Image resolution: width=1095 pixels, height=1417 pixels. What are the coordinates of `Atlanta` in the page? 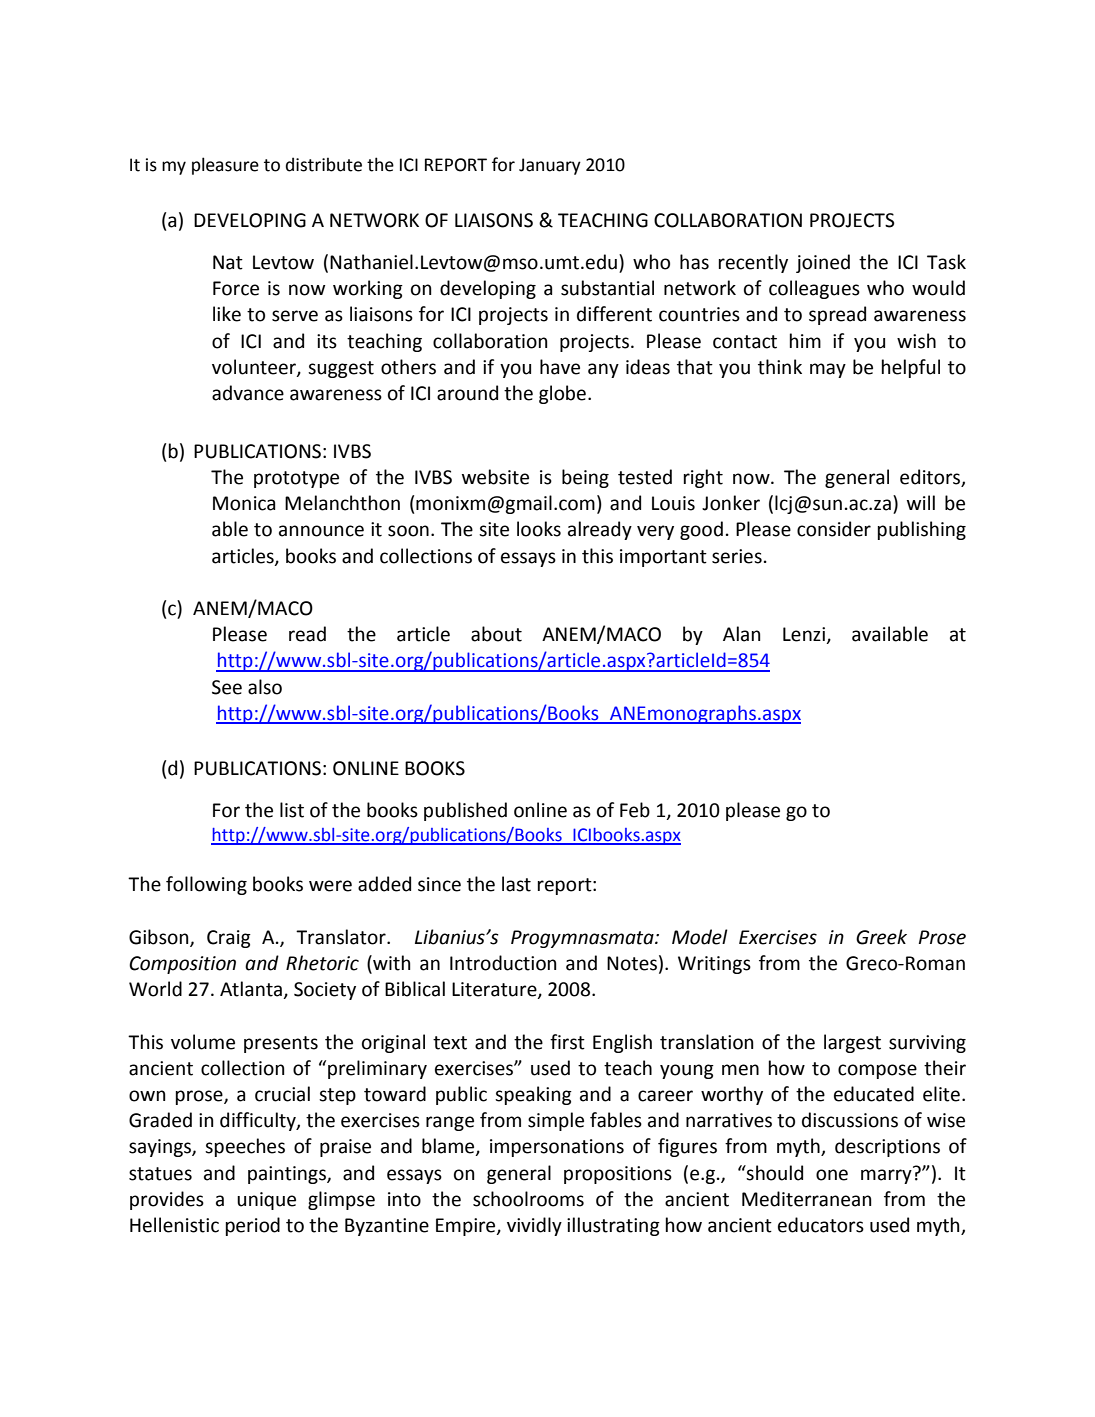 It's located at (252, 990).
